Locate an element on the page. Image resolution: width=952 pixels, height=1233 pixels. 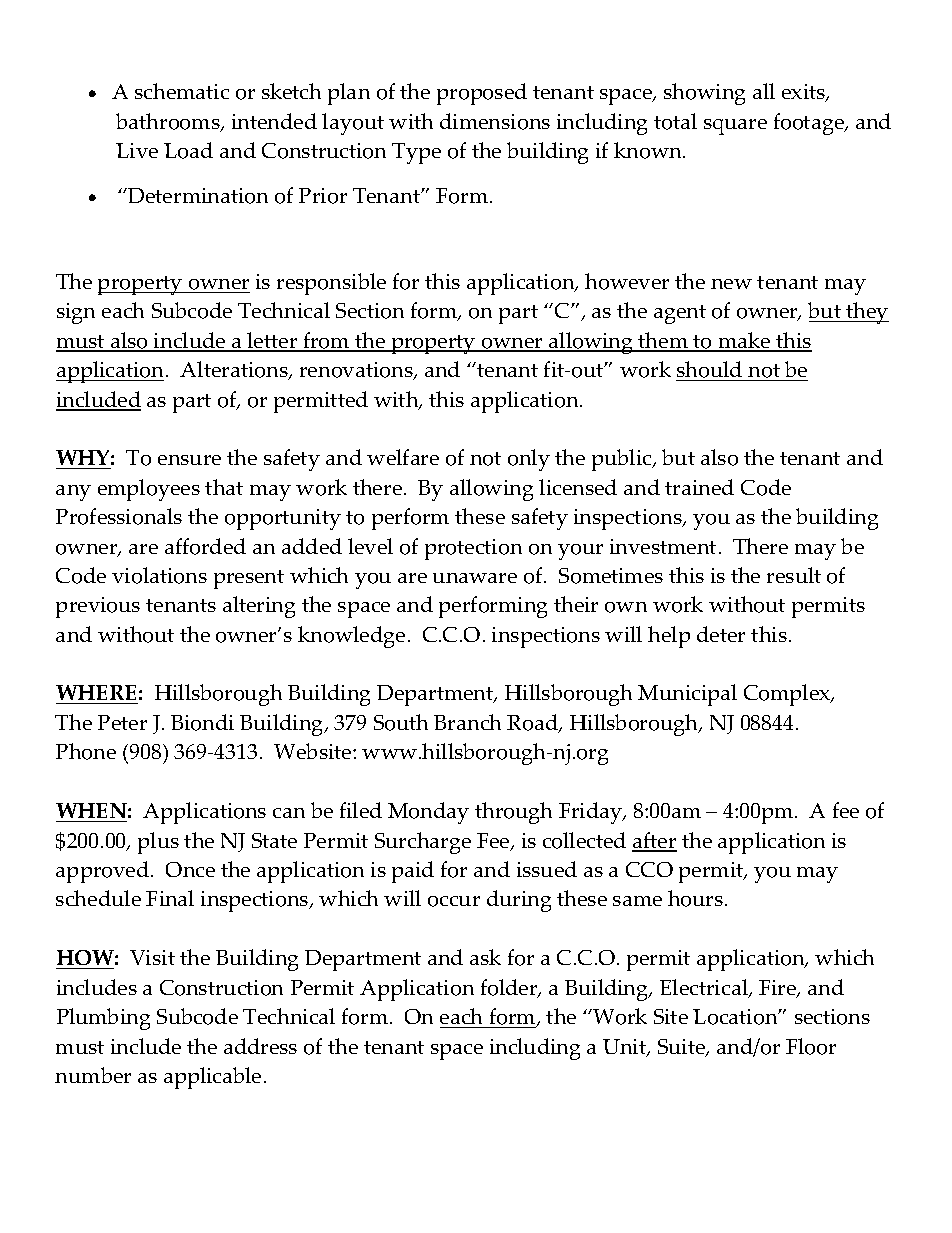
square is located at coordinates (735, 127).
